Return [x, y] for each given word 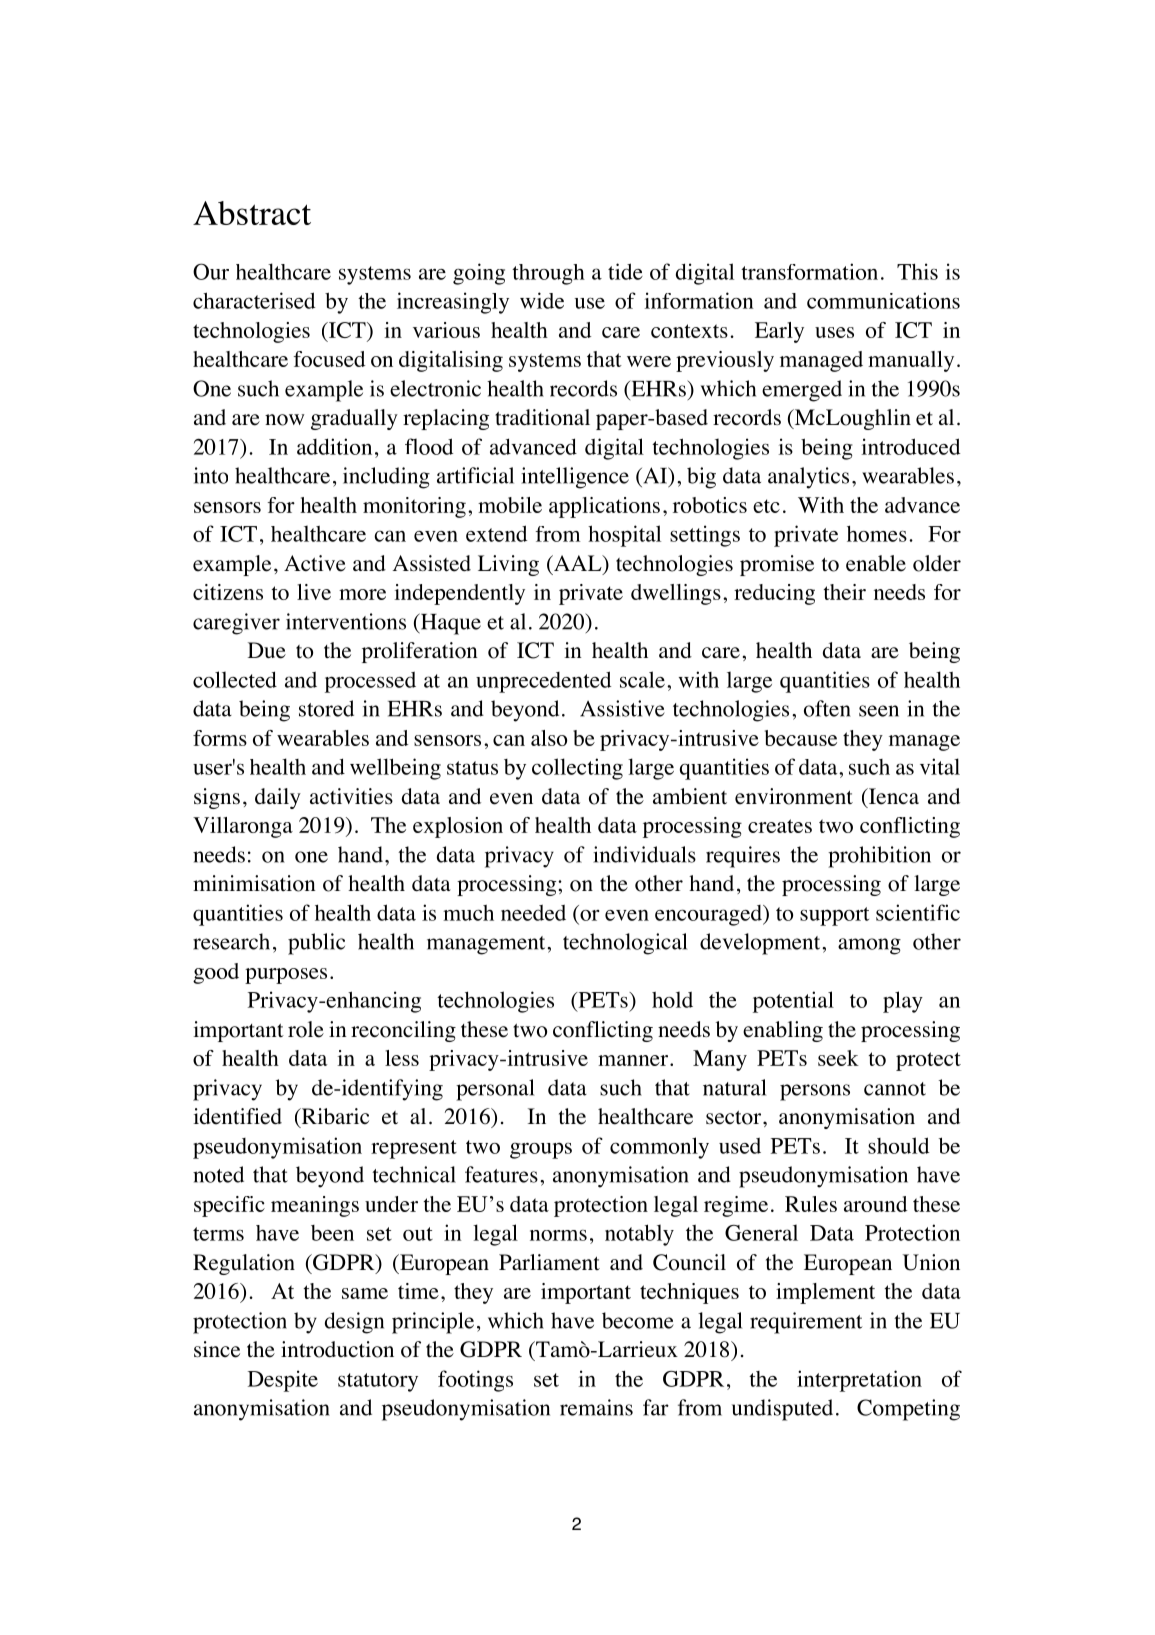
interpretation [859, 1381]
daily [278, 798]
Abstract [252, 213]
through [548, 274]
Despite [283, 1381]
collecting [577, 769]
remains [596, 1407]
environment [794, 796]
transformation [809, 271]
